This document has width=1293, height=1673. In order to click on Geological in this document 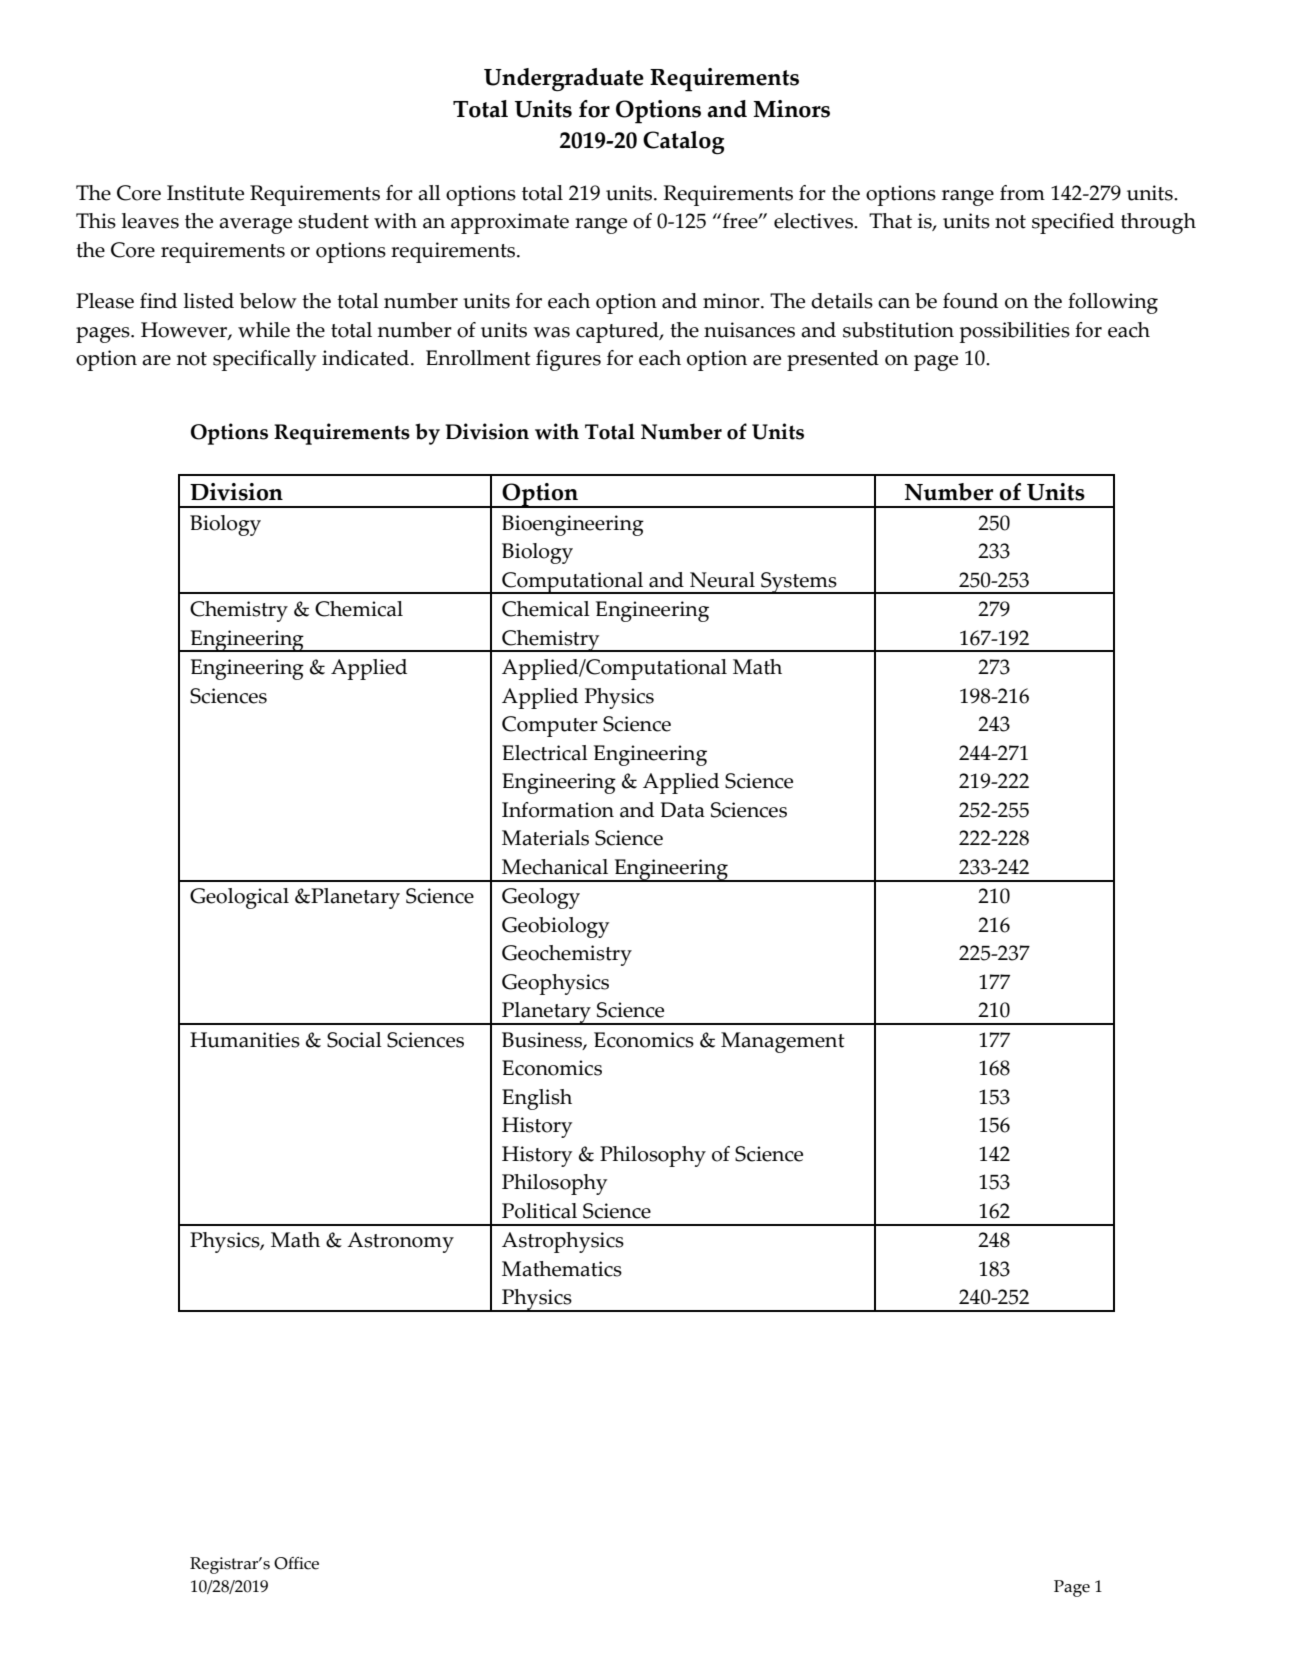, I will do `click(239, 898)`.
